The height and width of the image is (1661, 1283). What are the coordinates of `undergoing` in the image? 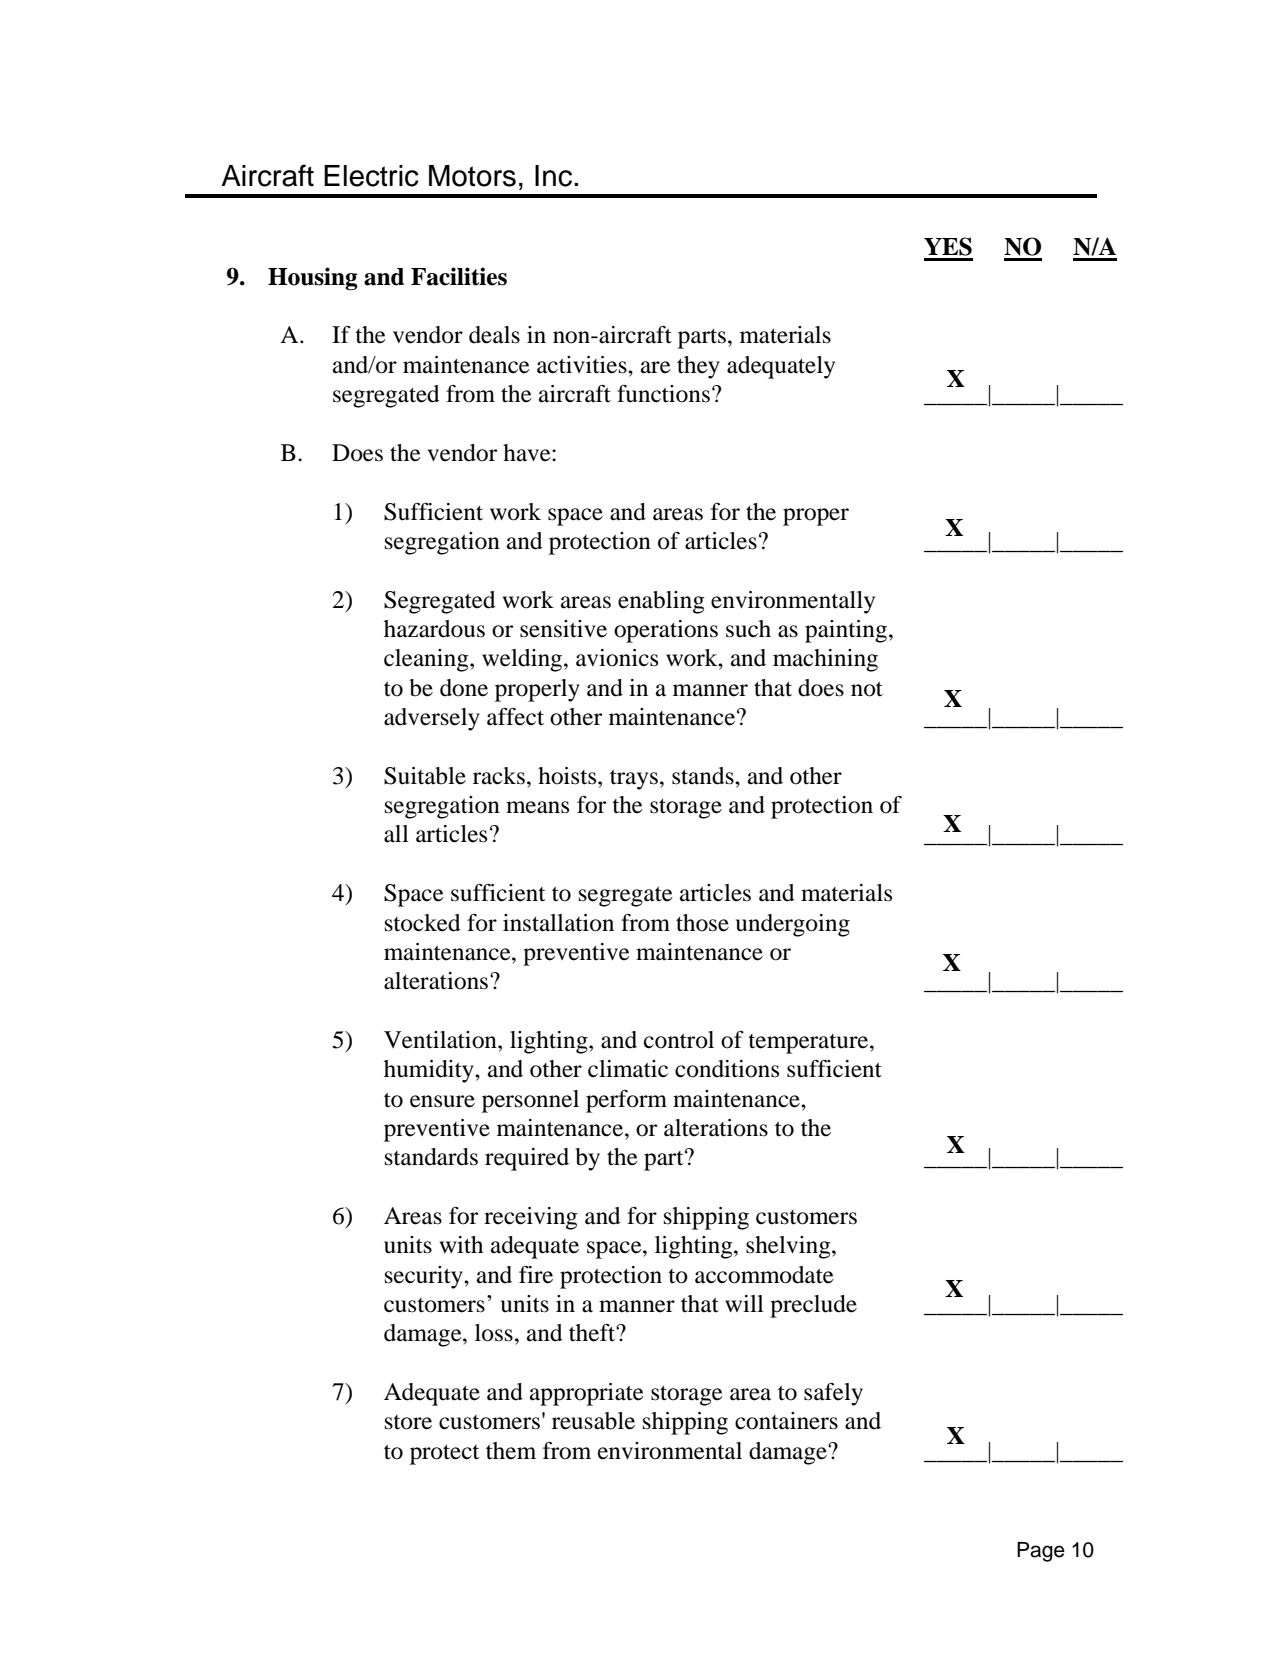 It's located at (793, 925).
